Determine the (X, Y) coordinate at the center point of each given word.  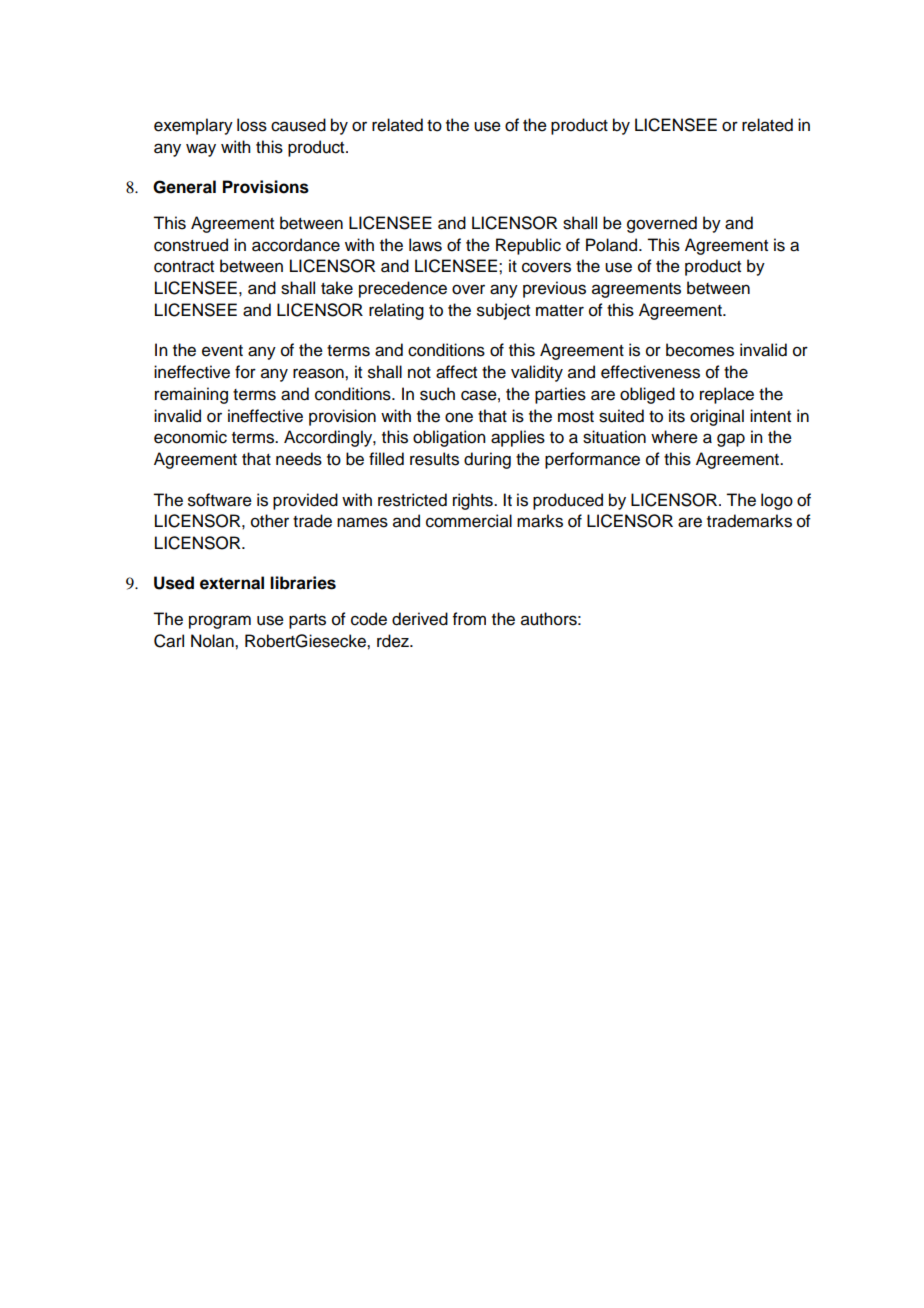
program (220, 622)
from (469, 619)
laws (425, 245)
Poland (613, 245)
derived (420, 619)
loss (252, 125)
